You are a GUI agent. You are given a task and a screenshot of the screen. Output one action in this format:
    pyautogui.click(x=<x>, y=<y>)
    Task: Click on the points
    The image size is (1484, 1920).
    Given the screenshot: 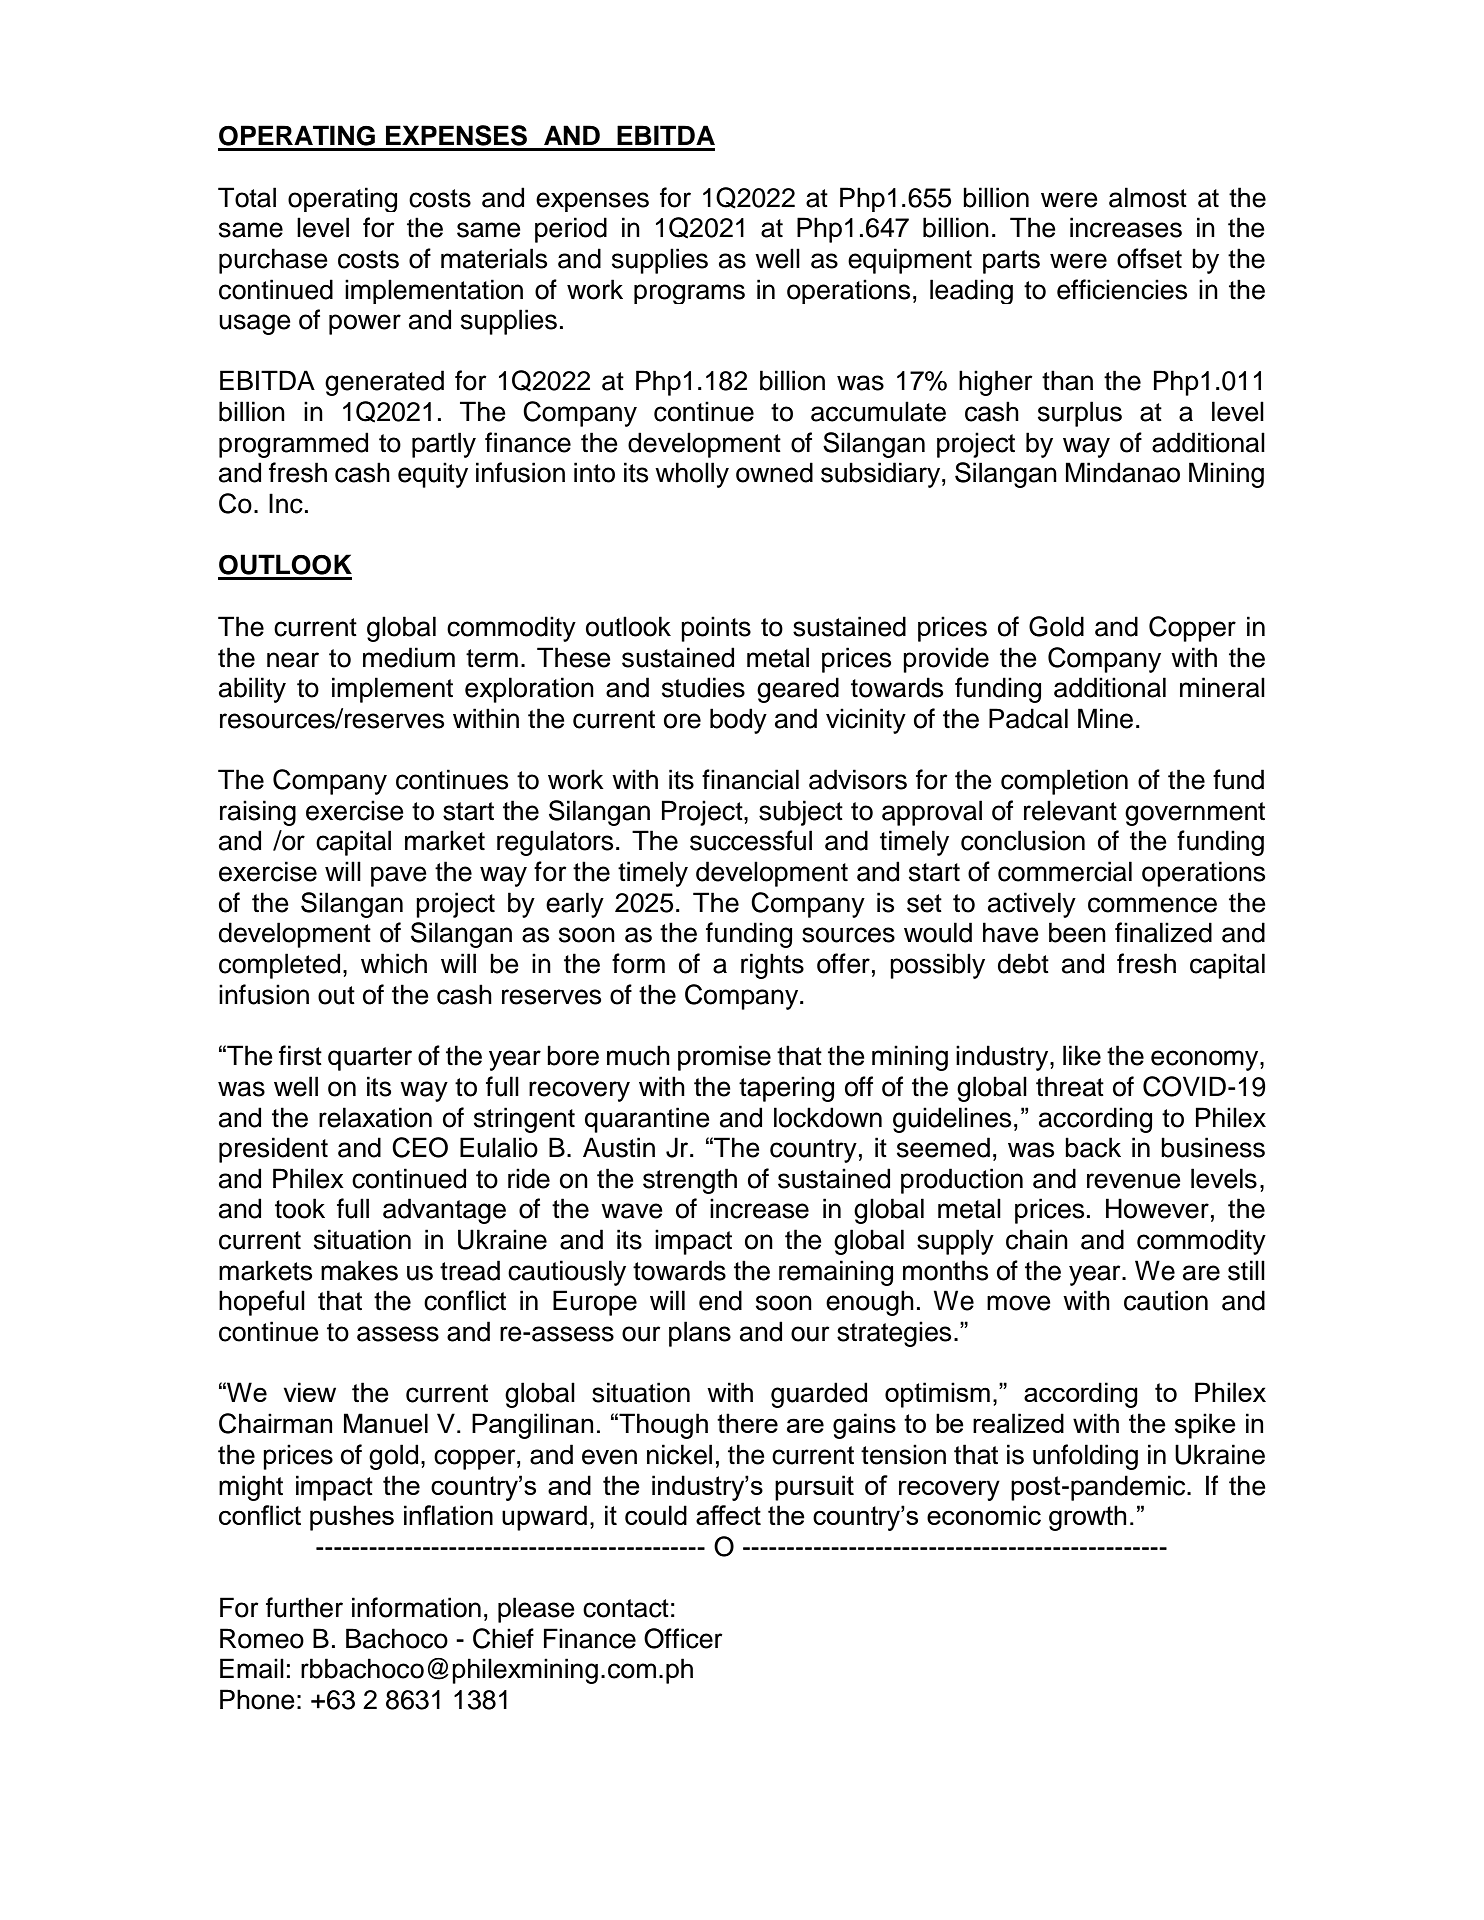 What is the action you would take?
    pyautogui.click(x=716, y=629)
